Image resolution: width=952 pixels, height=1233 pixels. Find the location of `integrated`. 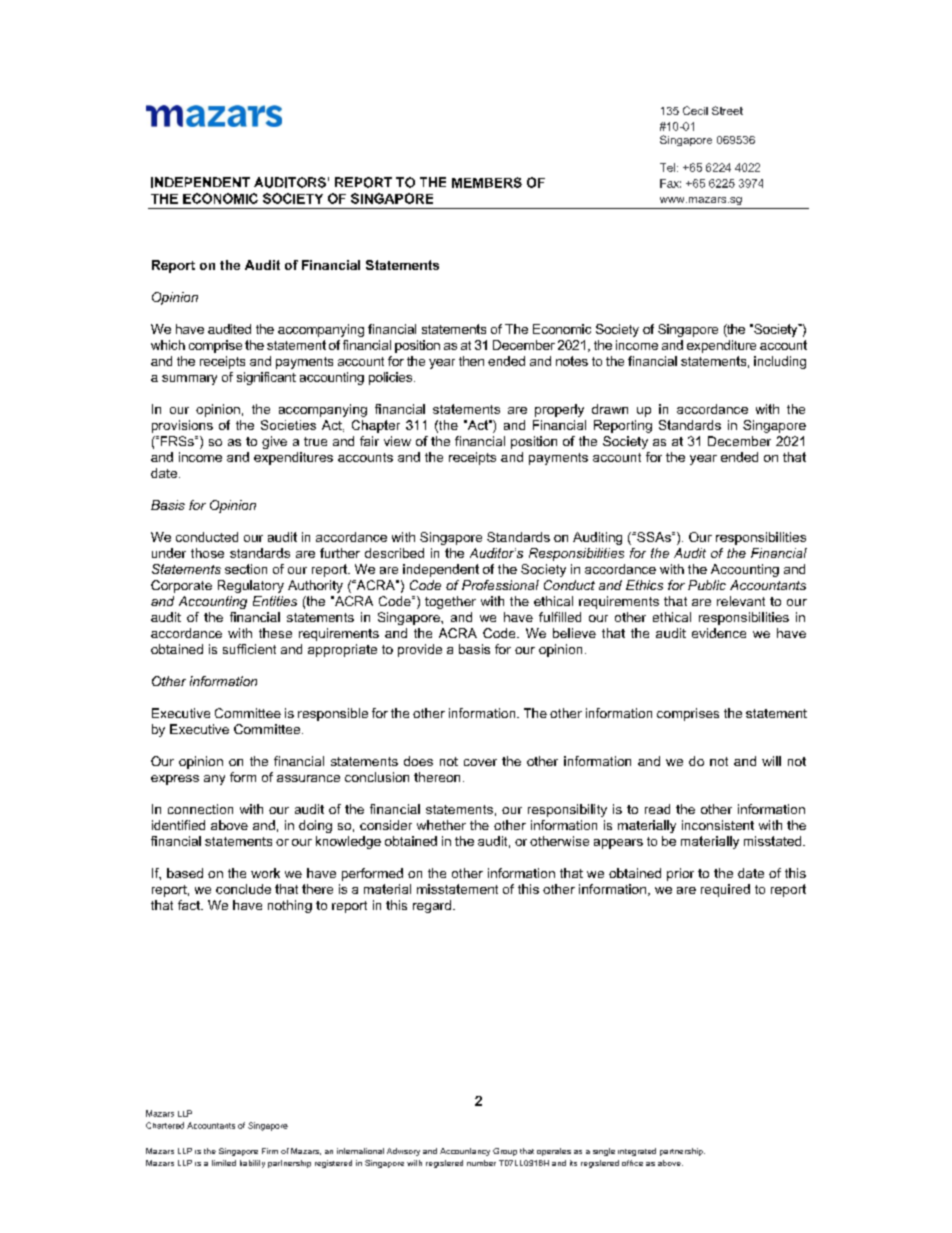

integrated is located at coordinates (637, 1152).
